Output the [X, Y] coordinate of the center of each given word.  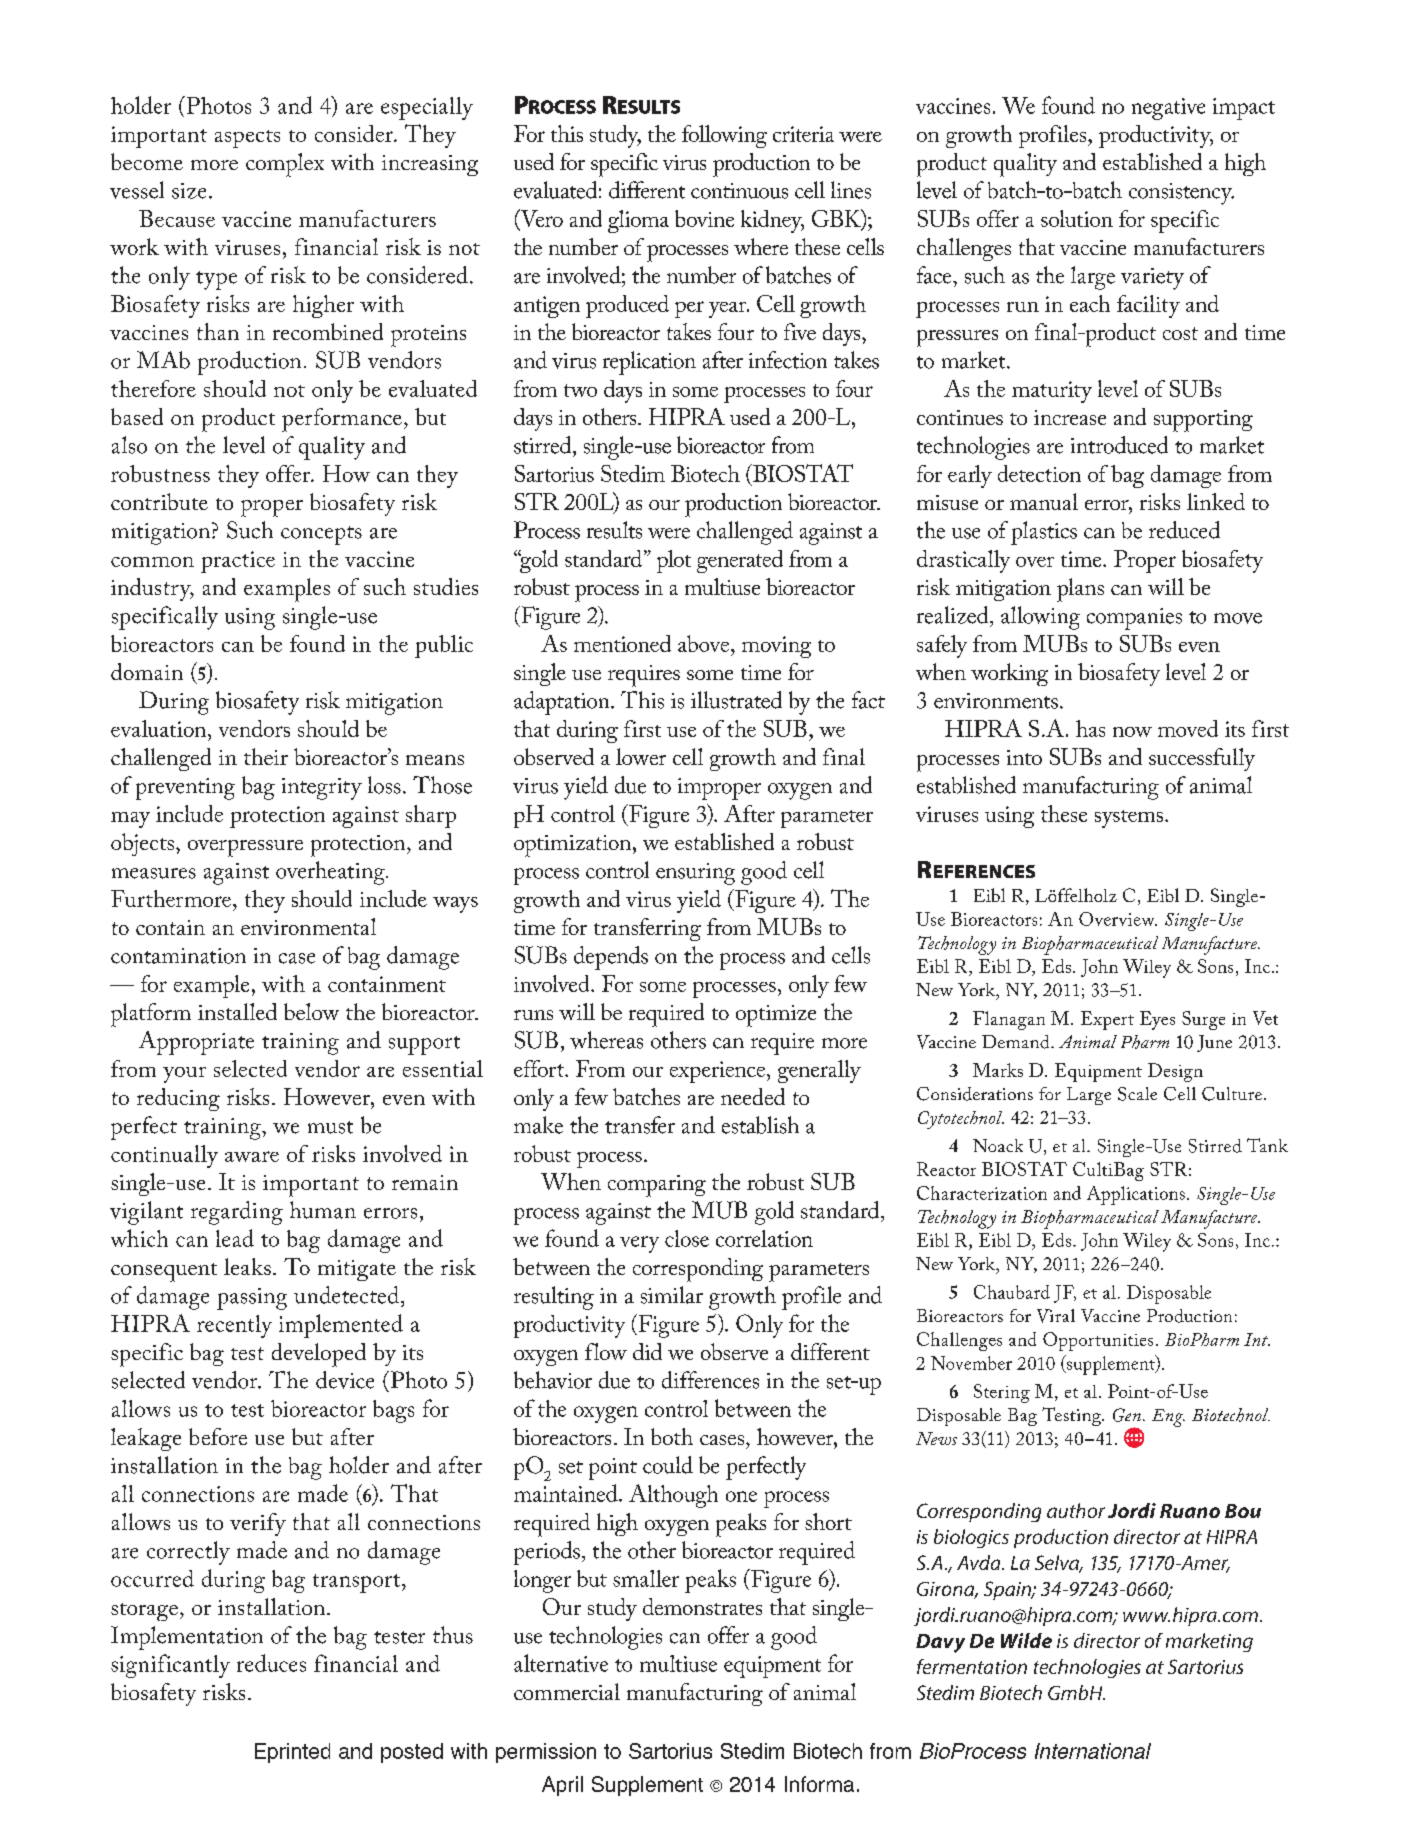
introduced [1119, 445]
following [724, 136]
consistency [1181, 194]
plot [674, 561]
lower [641, 756]
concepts [321, 535]
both [672, 1436]
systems [1130, 819]
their [266, 756]
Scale [1137, 1094]
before [218, 1436]
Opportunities [1098, 1341]
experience [719, 1072]
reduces [271, 1663]
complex [285, 165]
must [330, 1127]
